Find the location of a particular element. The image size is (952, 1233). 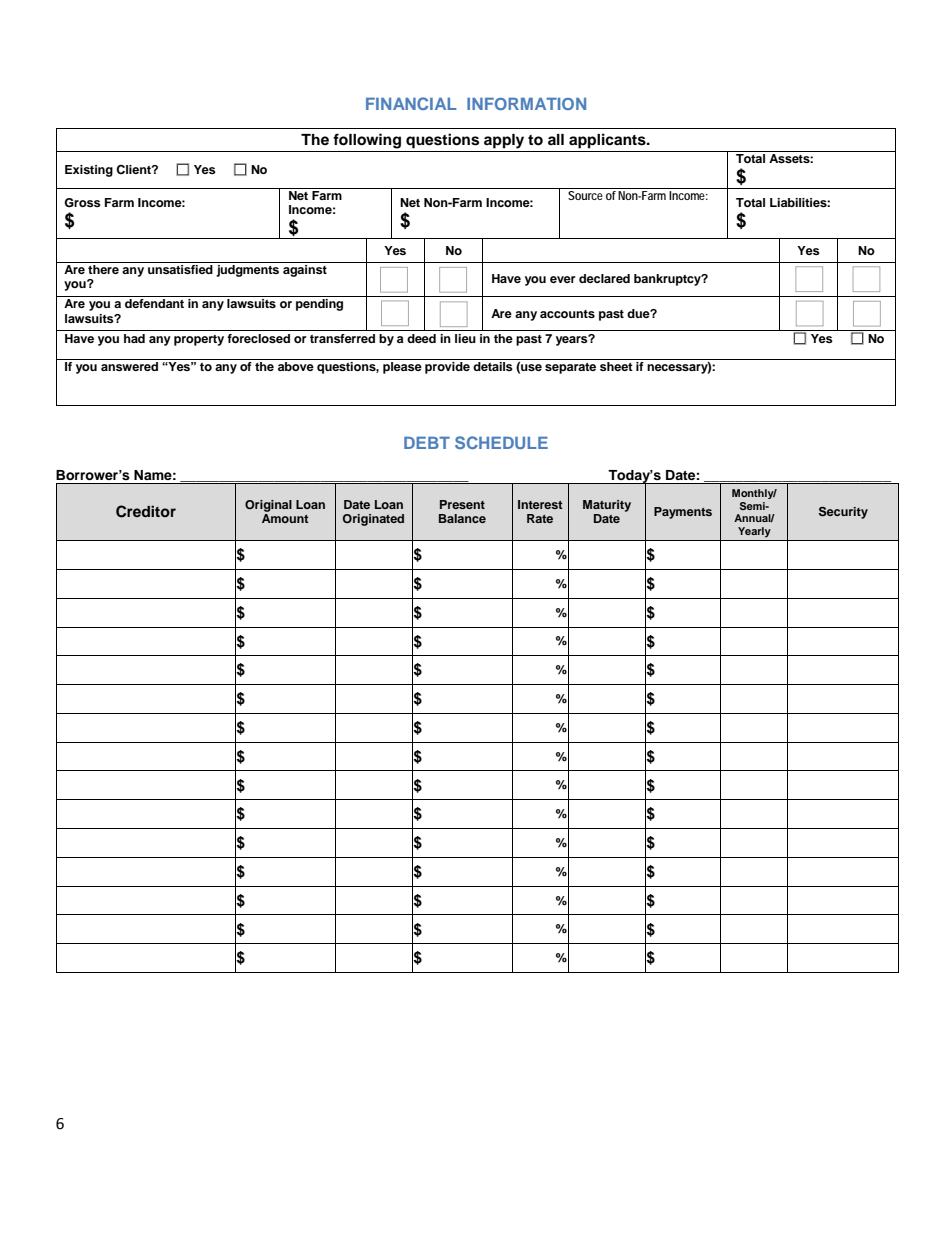

declared is located at coordinates (604, 278).
